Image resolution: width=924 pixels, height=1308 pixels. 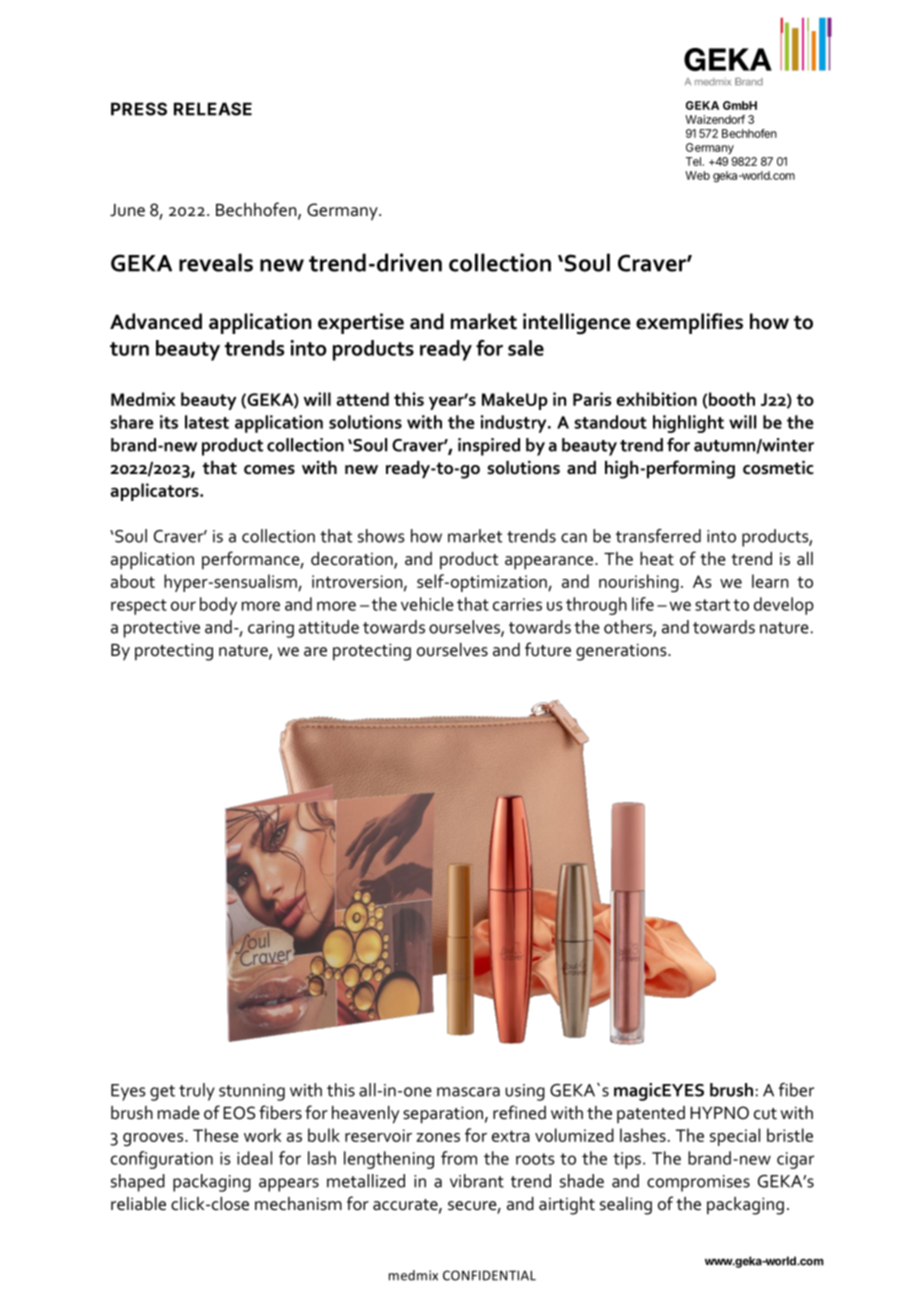 What do you see at coordinates (548, 649) in the document?
I see `future` at bounding box center [548, 649].
